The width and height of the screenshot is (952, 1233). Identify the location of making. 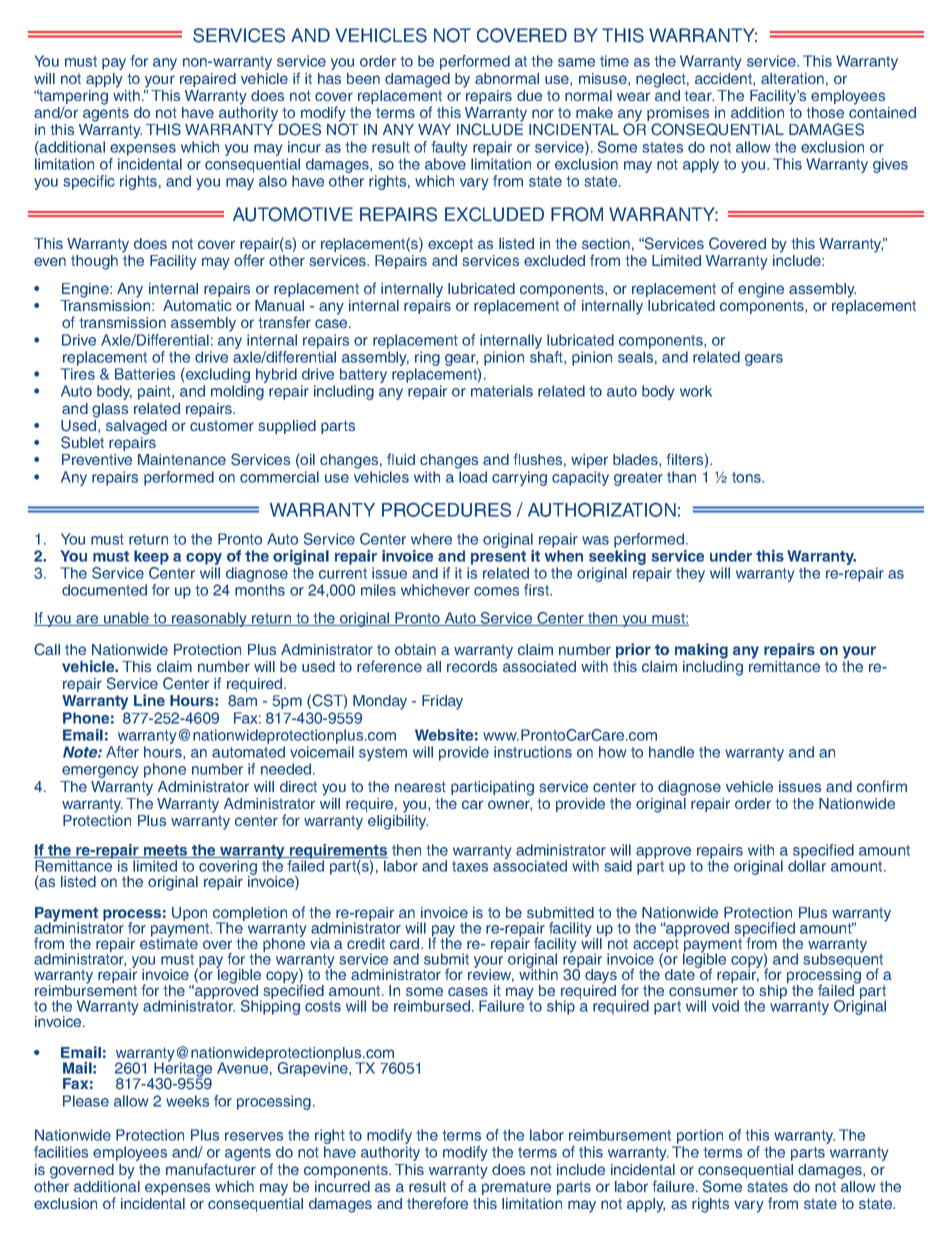
(701, 651).
